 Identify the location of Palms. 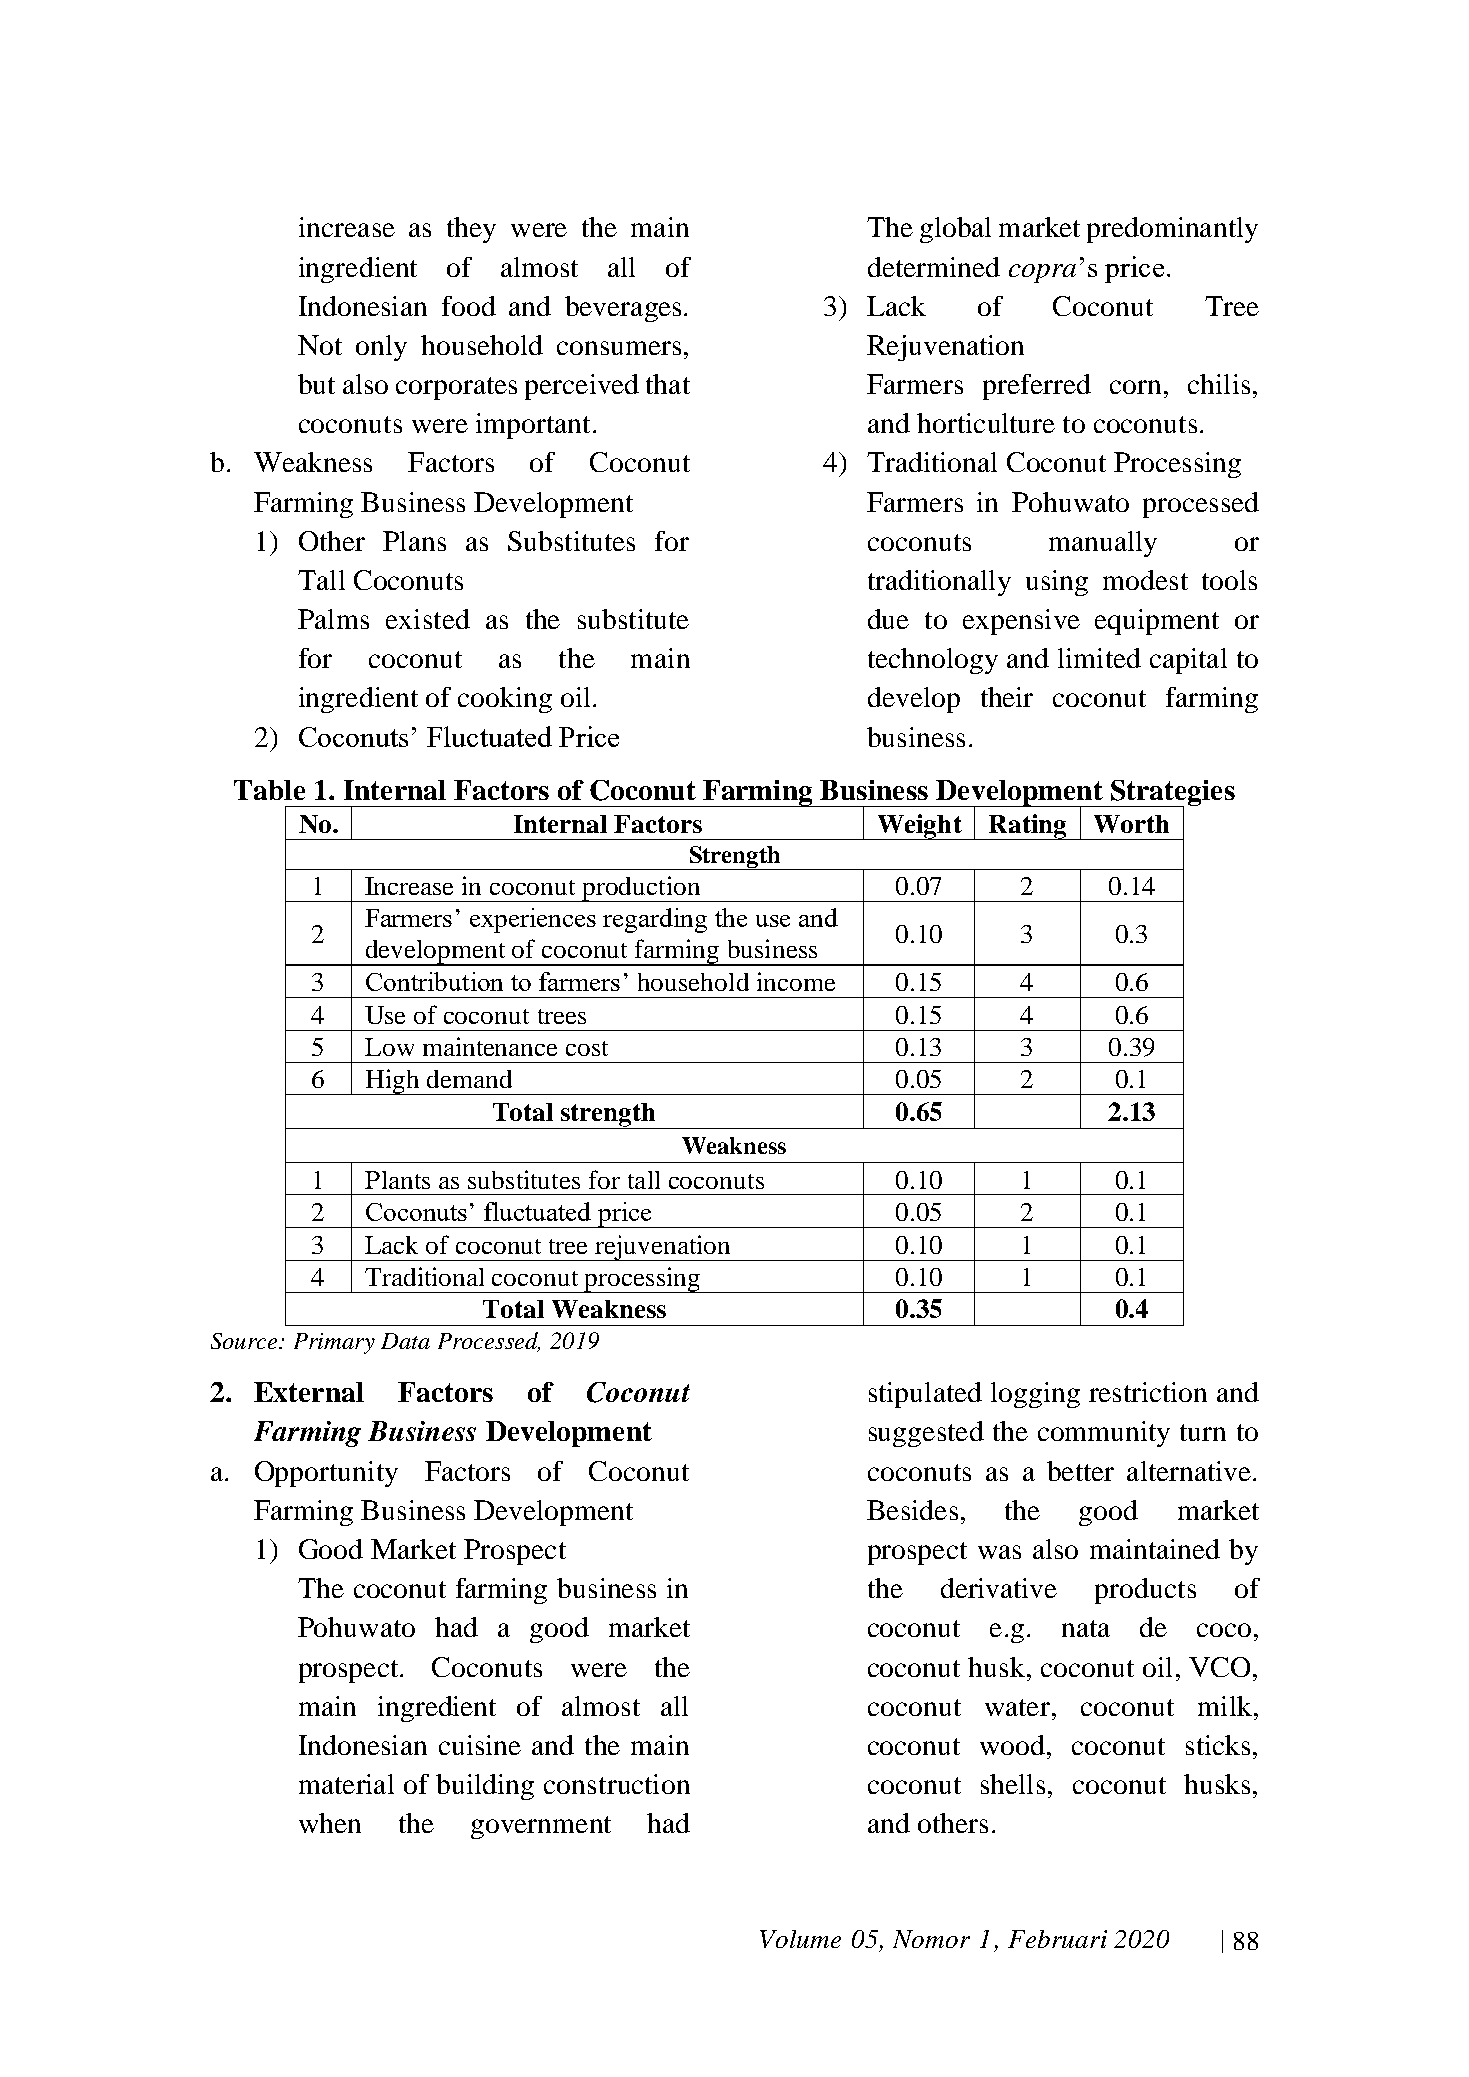
(333, 619).
